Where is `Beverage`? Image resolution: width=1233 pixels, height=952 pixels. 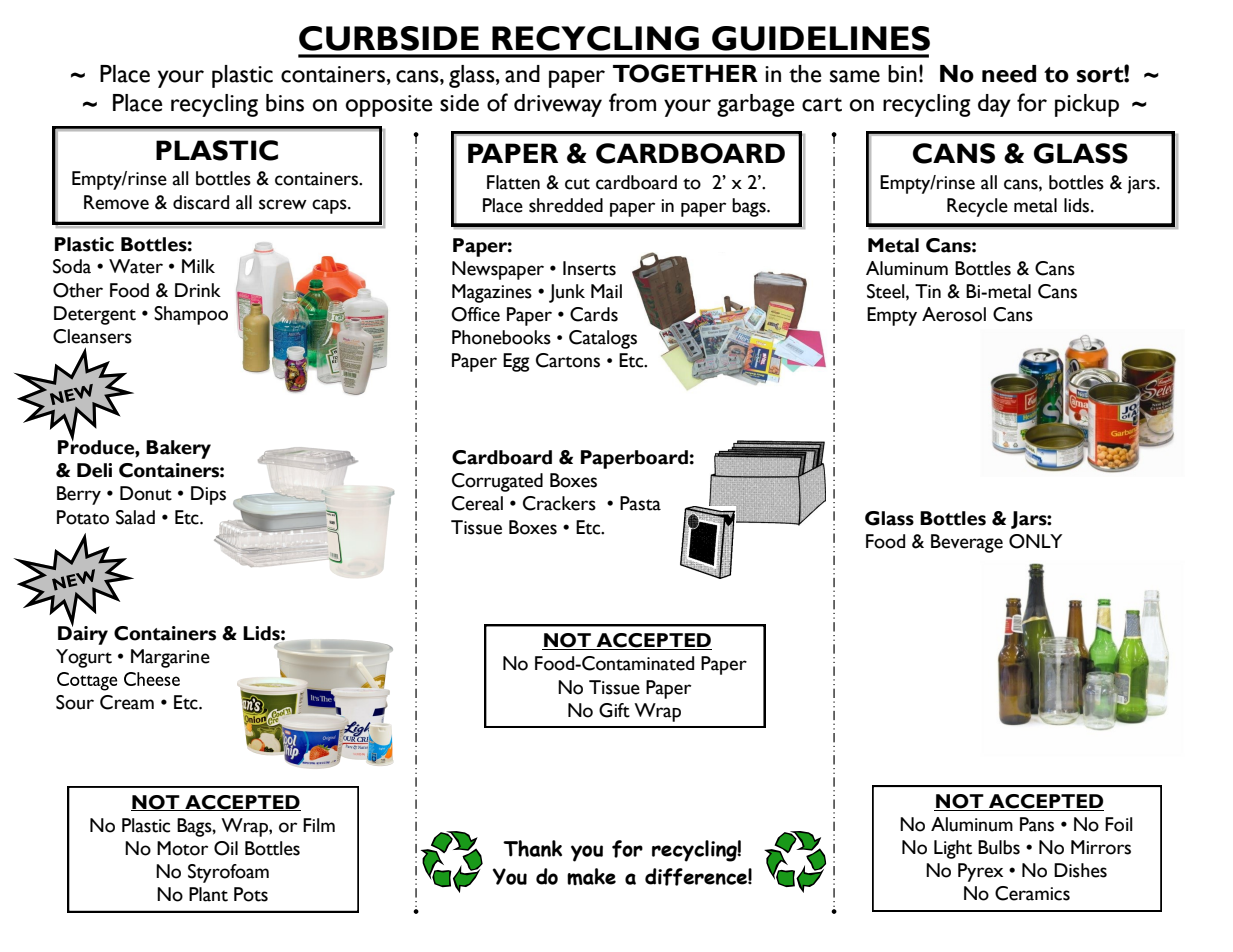
Beverage is located at coordinates (967, 543).
